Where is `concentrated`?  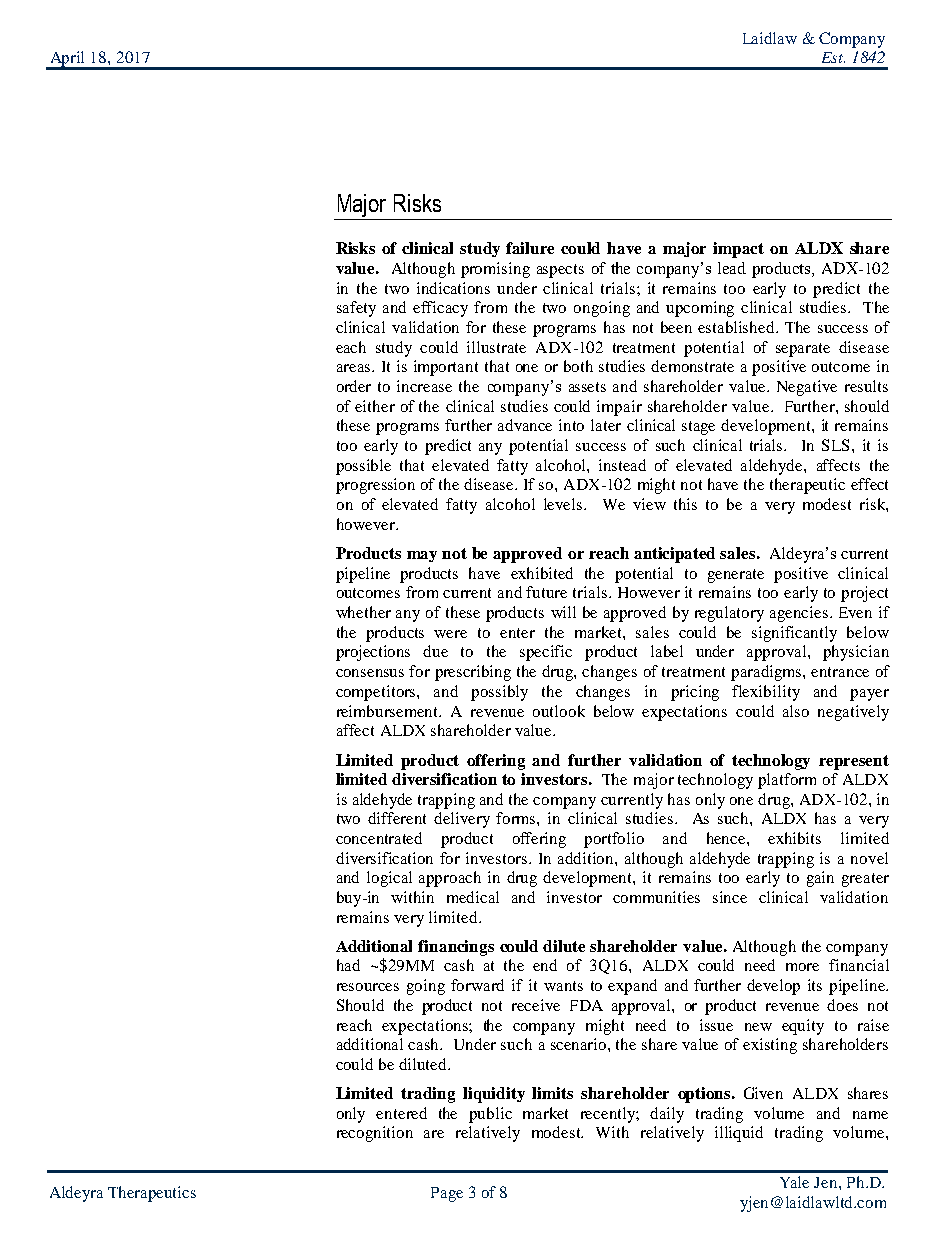
concentrated is located at coordinates (379, 838).
